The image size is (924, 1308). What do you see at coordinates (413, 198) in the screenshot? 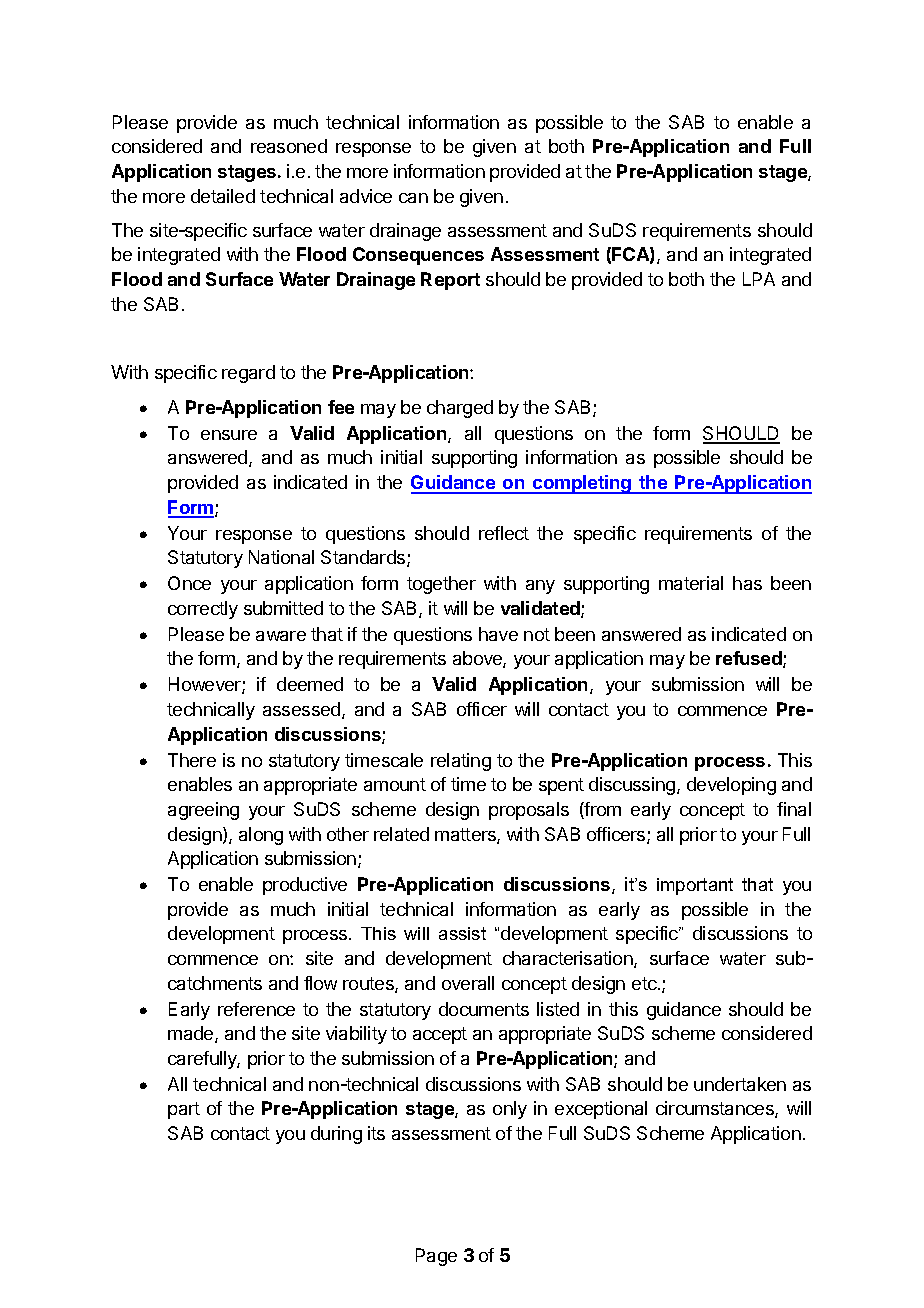
I see `can` at bounding box center [413, 198].
